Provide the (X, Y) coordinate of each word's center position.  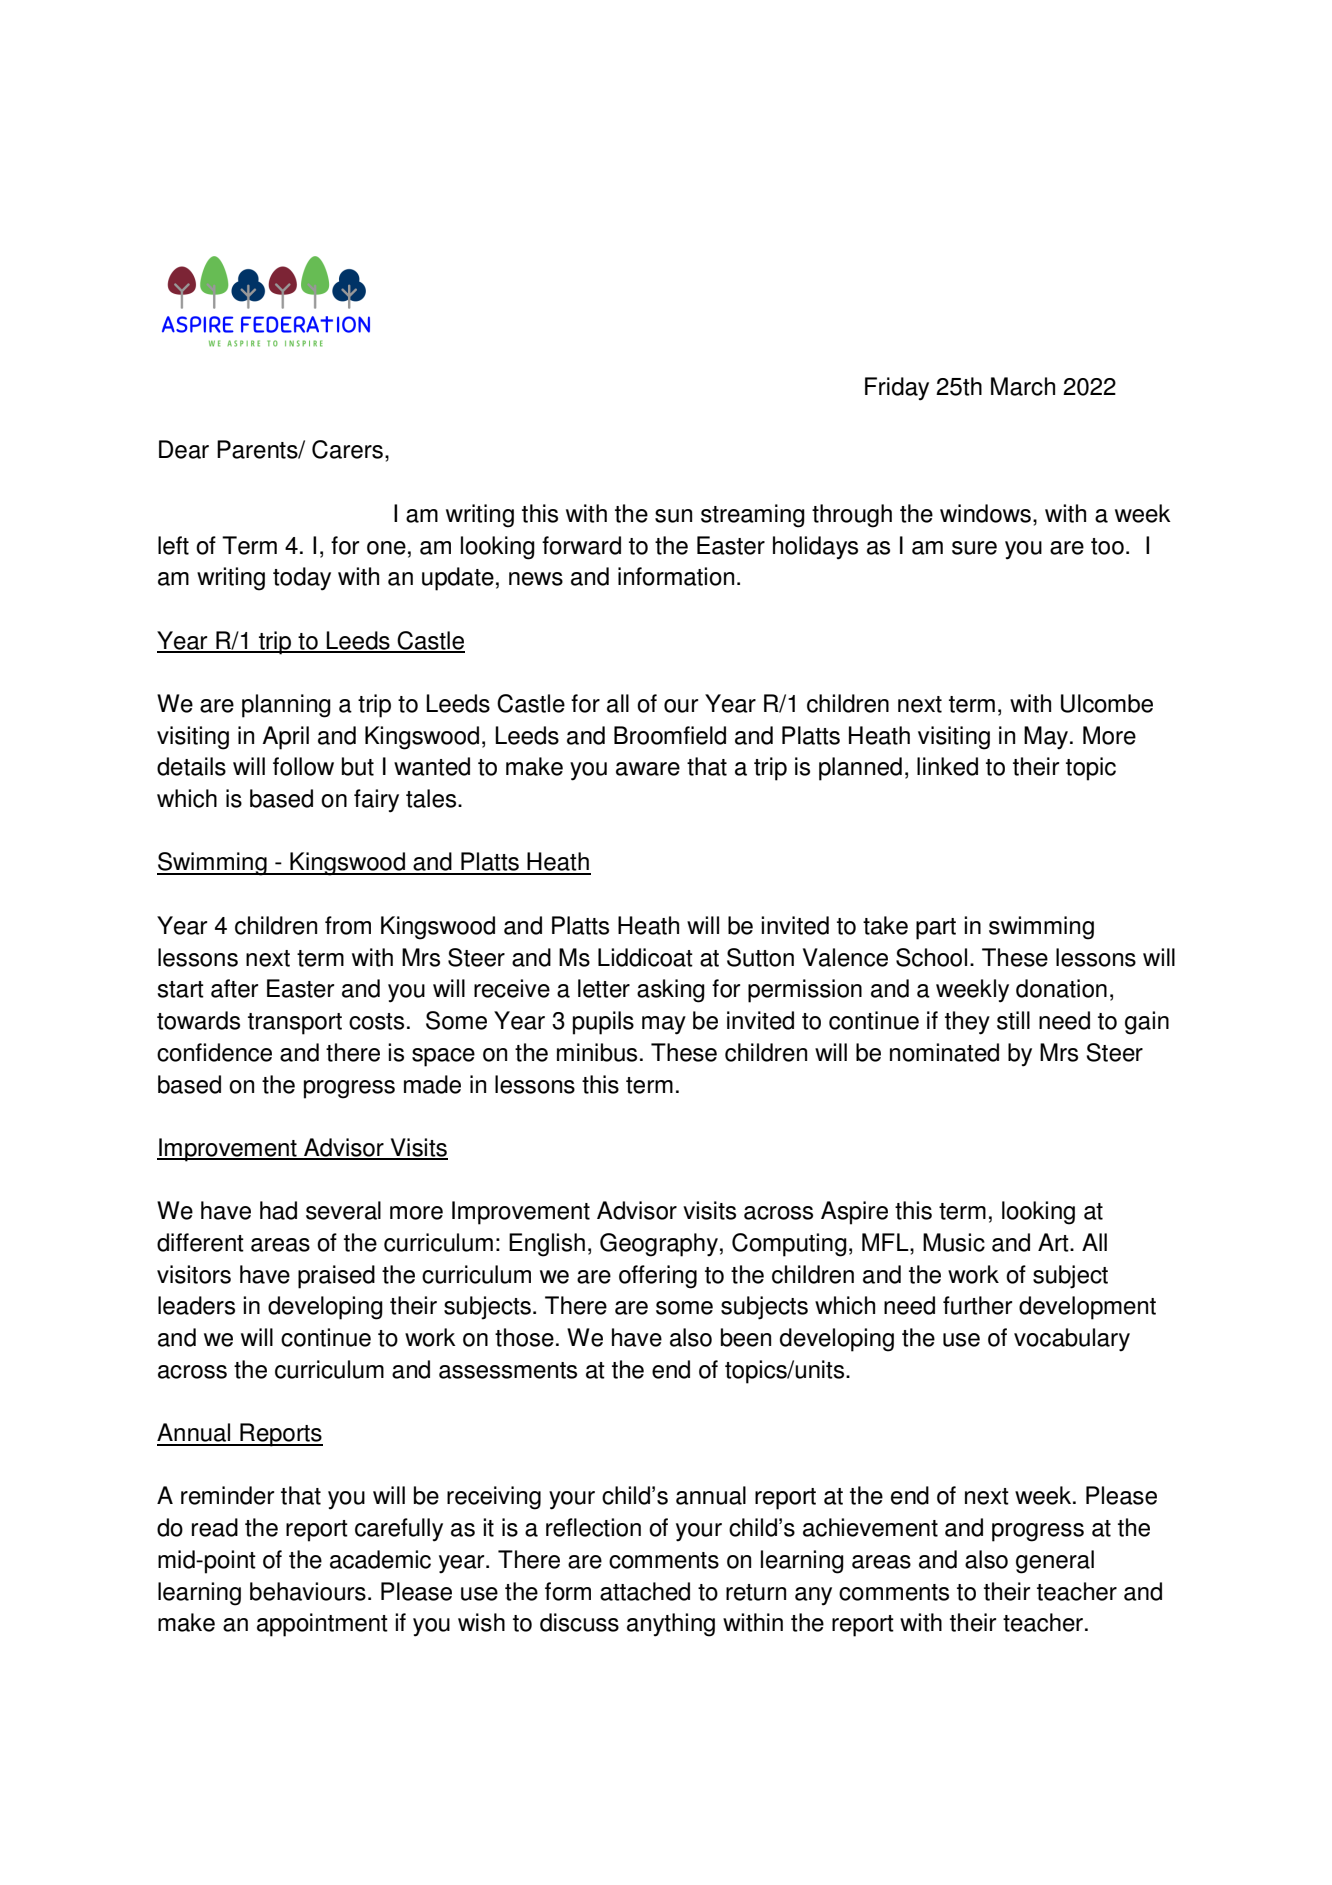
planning (286, 706)
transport (295, 1024)
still (1013, 1020)
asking (671, 991)
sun (673, 516)
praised (336, 1277)
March (1023, 386)
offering (658, 1277)
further (977, 1305)
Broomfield (670, 735)
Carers (347, 449)
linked (947, 766)
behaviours (308, 1591)
